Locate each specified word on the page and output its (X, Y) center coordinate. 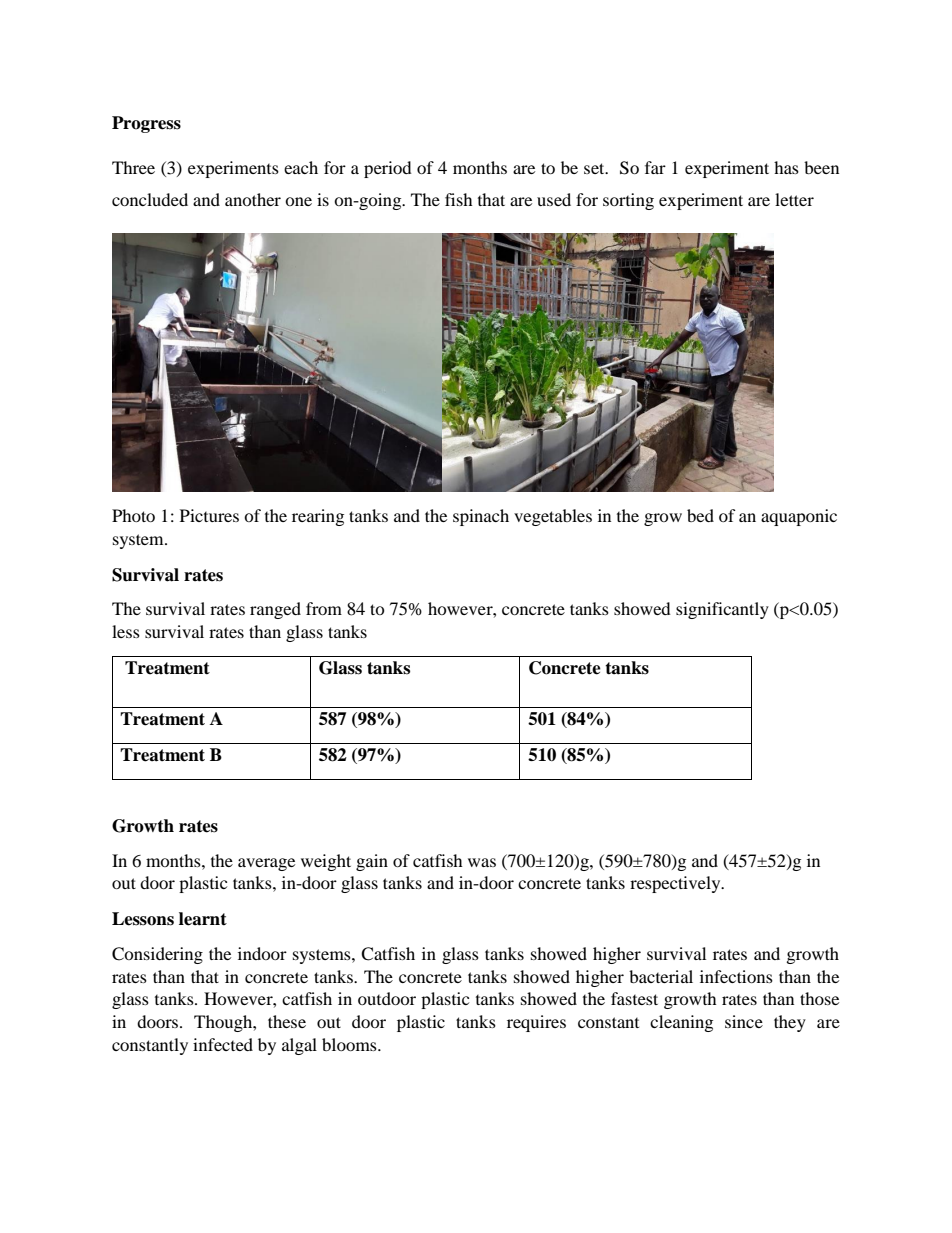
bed (700, 515)
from (324, 608)
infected (223, 1044)
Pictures (209, 515)
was (482, 862)
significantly (722, 610)
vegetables (553, 517)
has (786, 167)
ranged (275, 610)
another (253, 199)
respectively (676, 884)
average (266, 864)
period (388, 169)
